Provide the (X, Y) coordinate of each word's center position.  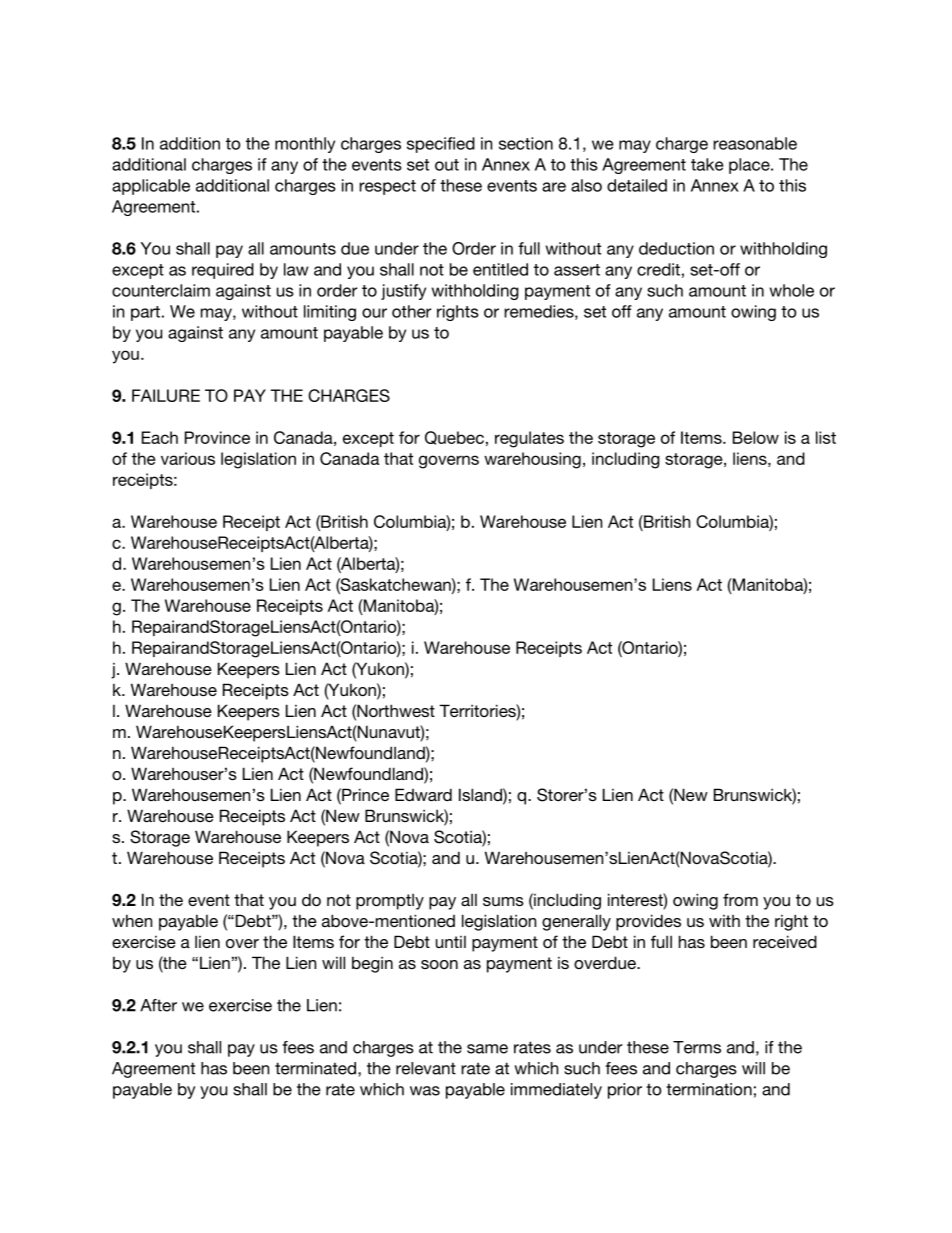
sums (503, 901)
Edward (423, 794)
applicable (151, 187)
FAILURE (166, 395)
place (750, 166)
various (188, 458)
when (132, 920)
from (740, 899)
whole (792, 290)
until (451, 942)
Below (756, 437)
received (785, 941)
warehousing (532, 460)
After (158, 1005)
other (412, 311)
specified (441, 145)
